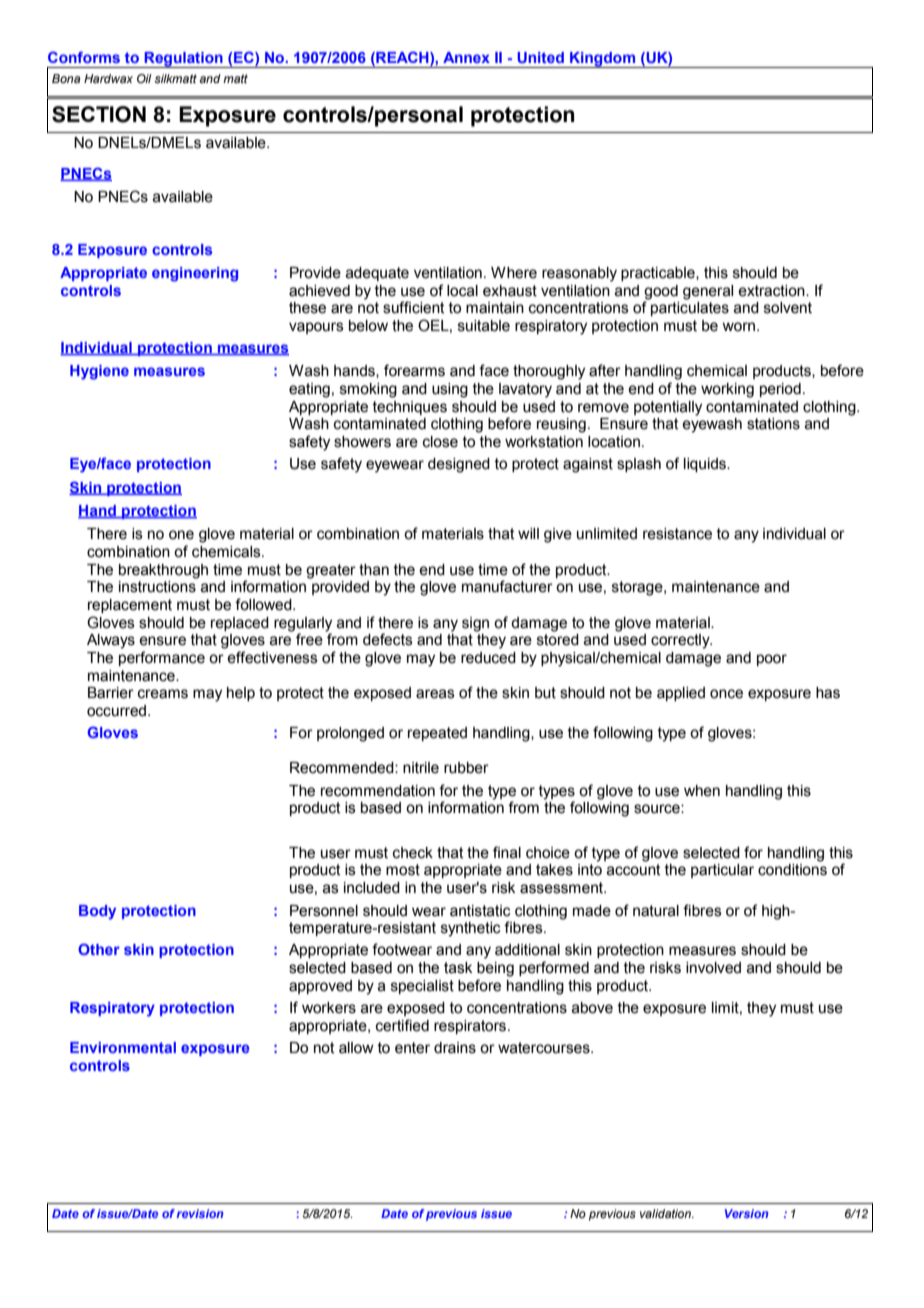 Image resolution: width=924 pixels, height=1308 pixels. What do you see at coordinates (200, 1213) in the page?
I see `revision` at bounding box center [200, 1213].
